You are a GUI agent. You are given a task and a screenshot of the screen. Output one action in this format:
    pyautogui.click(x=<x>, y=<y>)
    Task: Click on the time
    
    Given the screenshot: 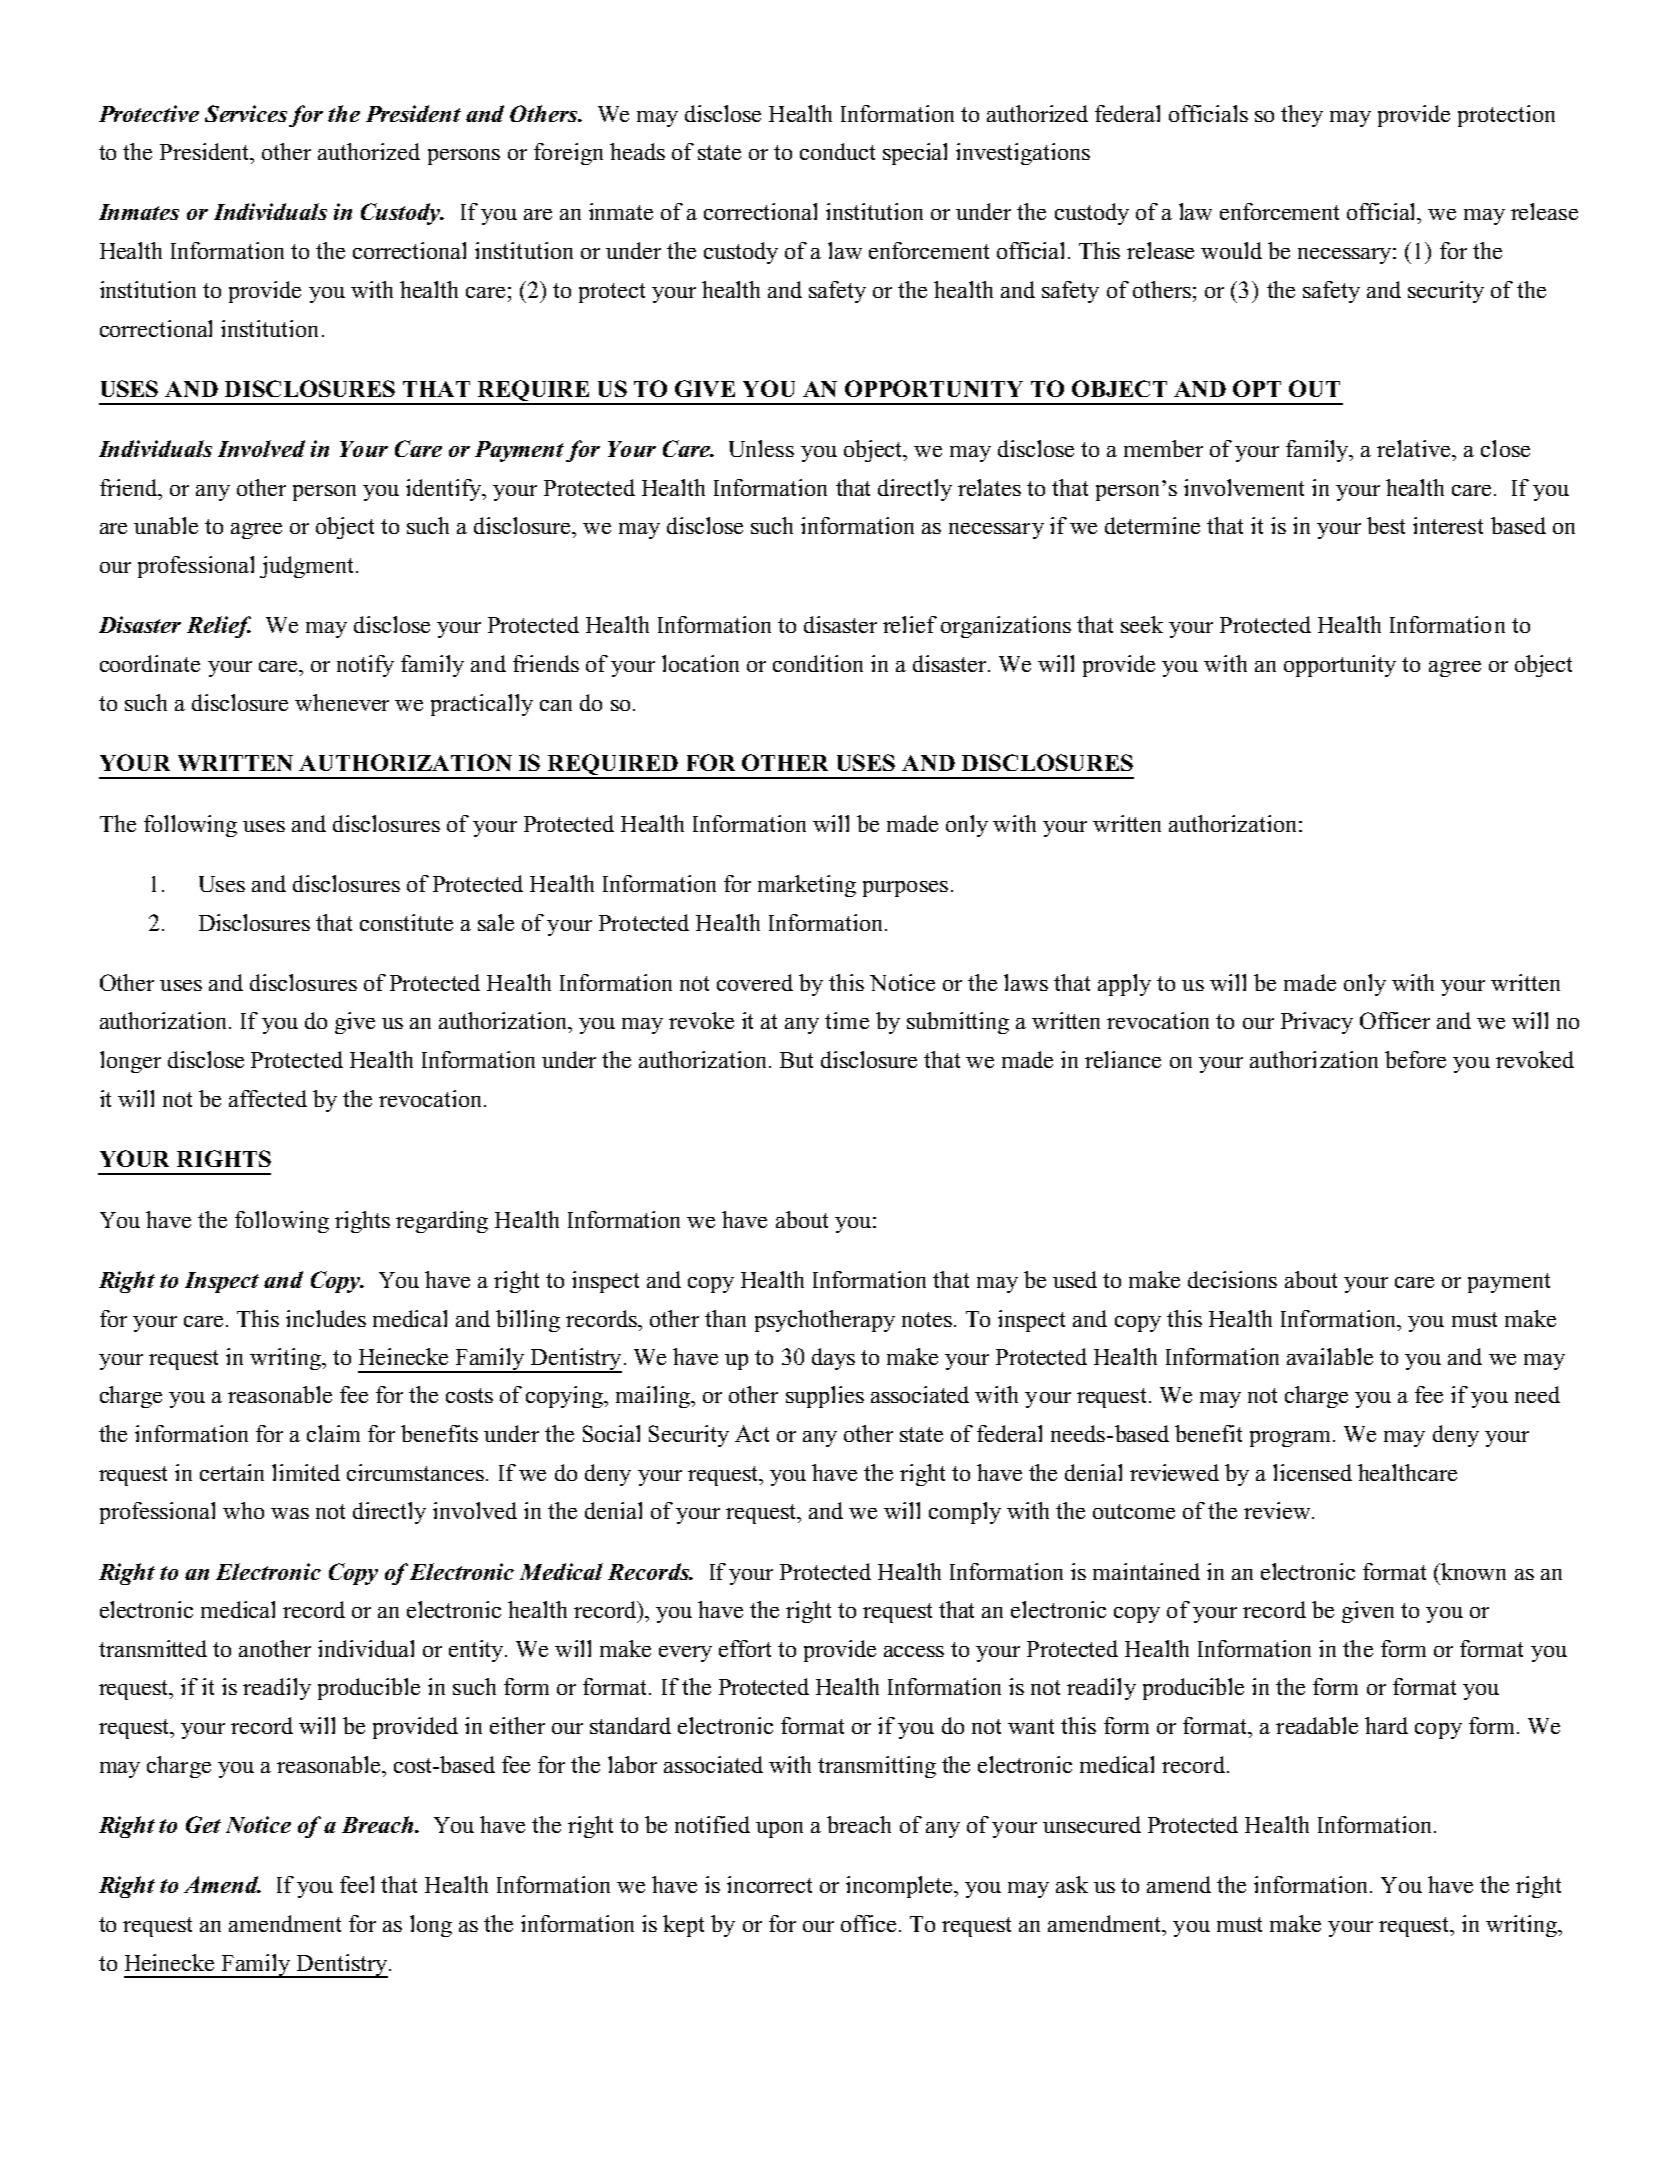 What is the action you would take?
    pyautogui.click(x=847, y=1020)
